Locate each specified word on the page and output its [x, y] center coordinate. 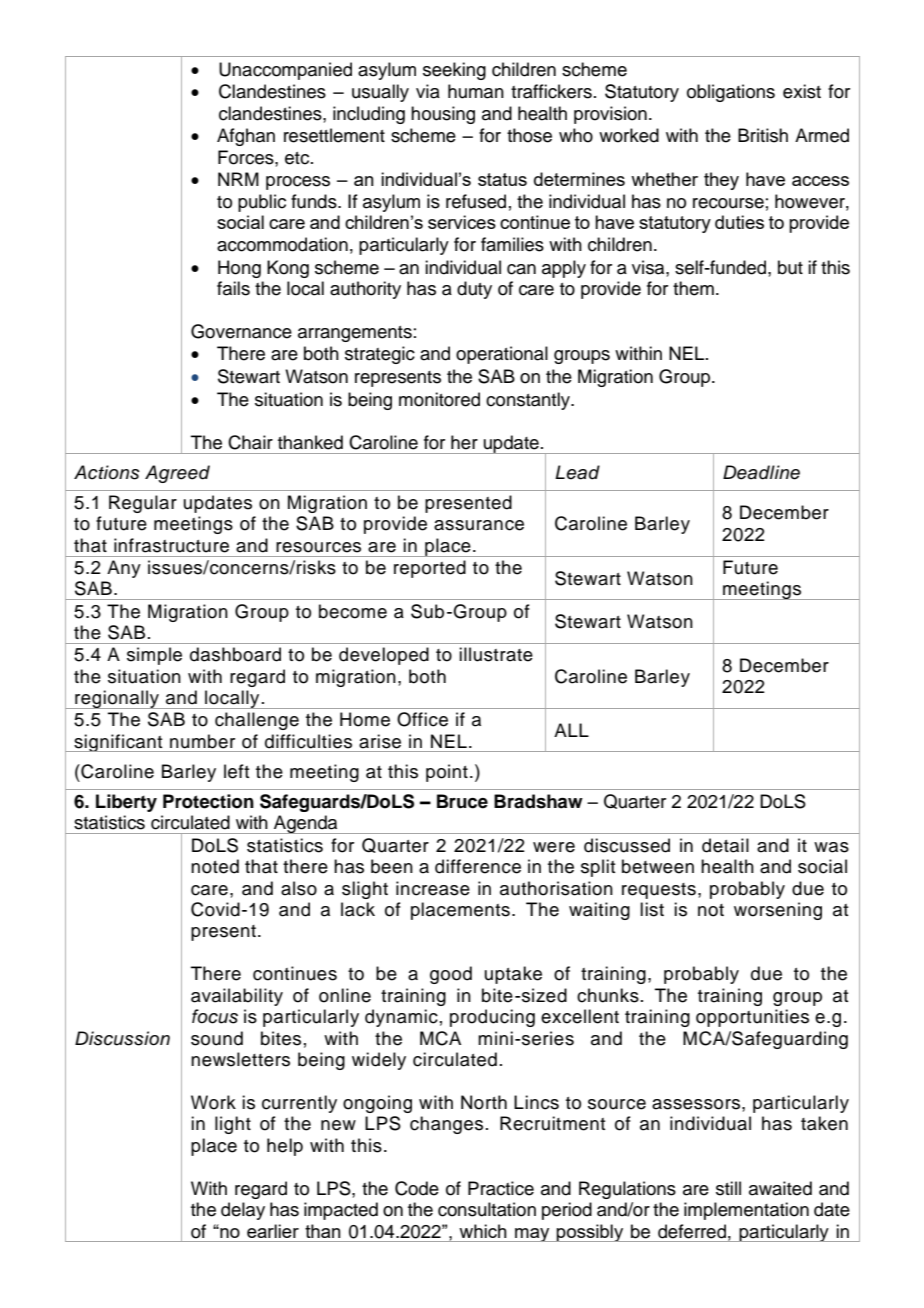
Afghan [246, 137]
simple [154, 656]
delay [243, 1211]
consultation [487, 1209]
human [476, 91]
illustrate [496, 654]
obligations [731, 93]
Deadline [761, 472]
